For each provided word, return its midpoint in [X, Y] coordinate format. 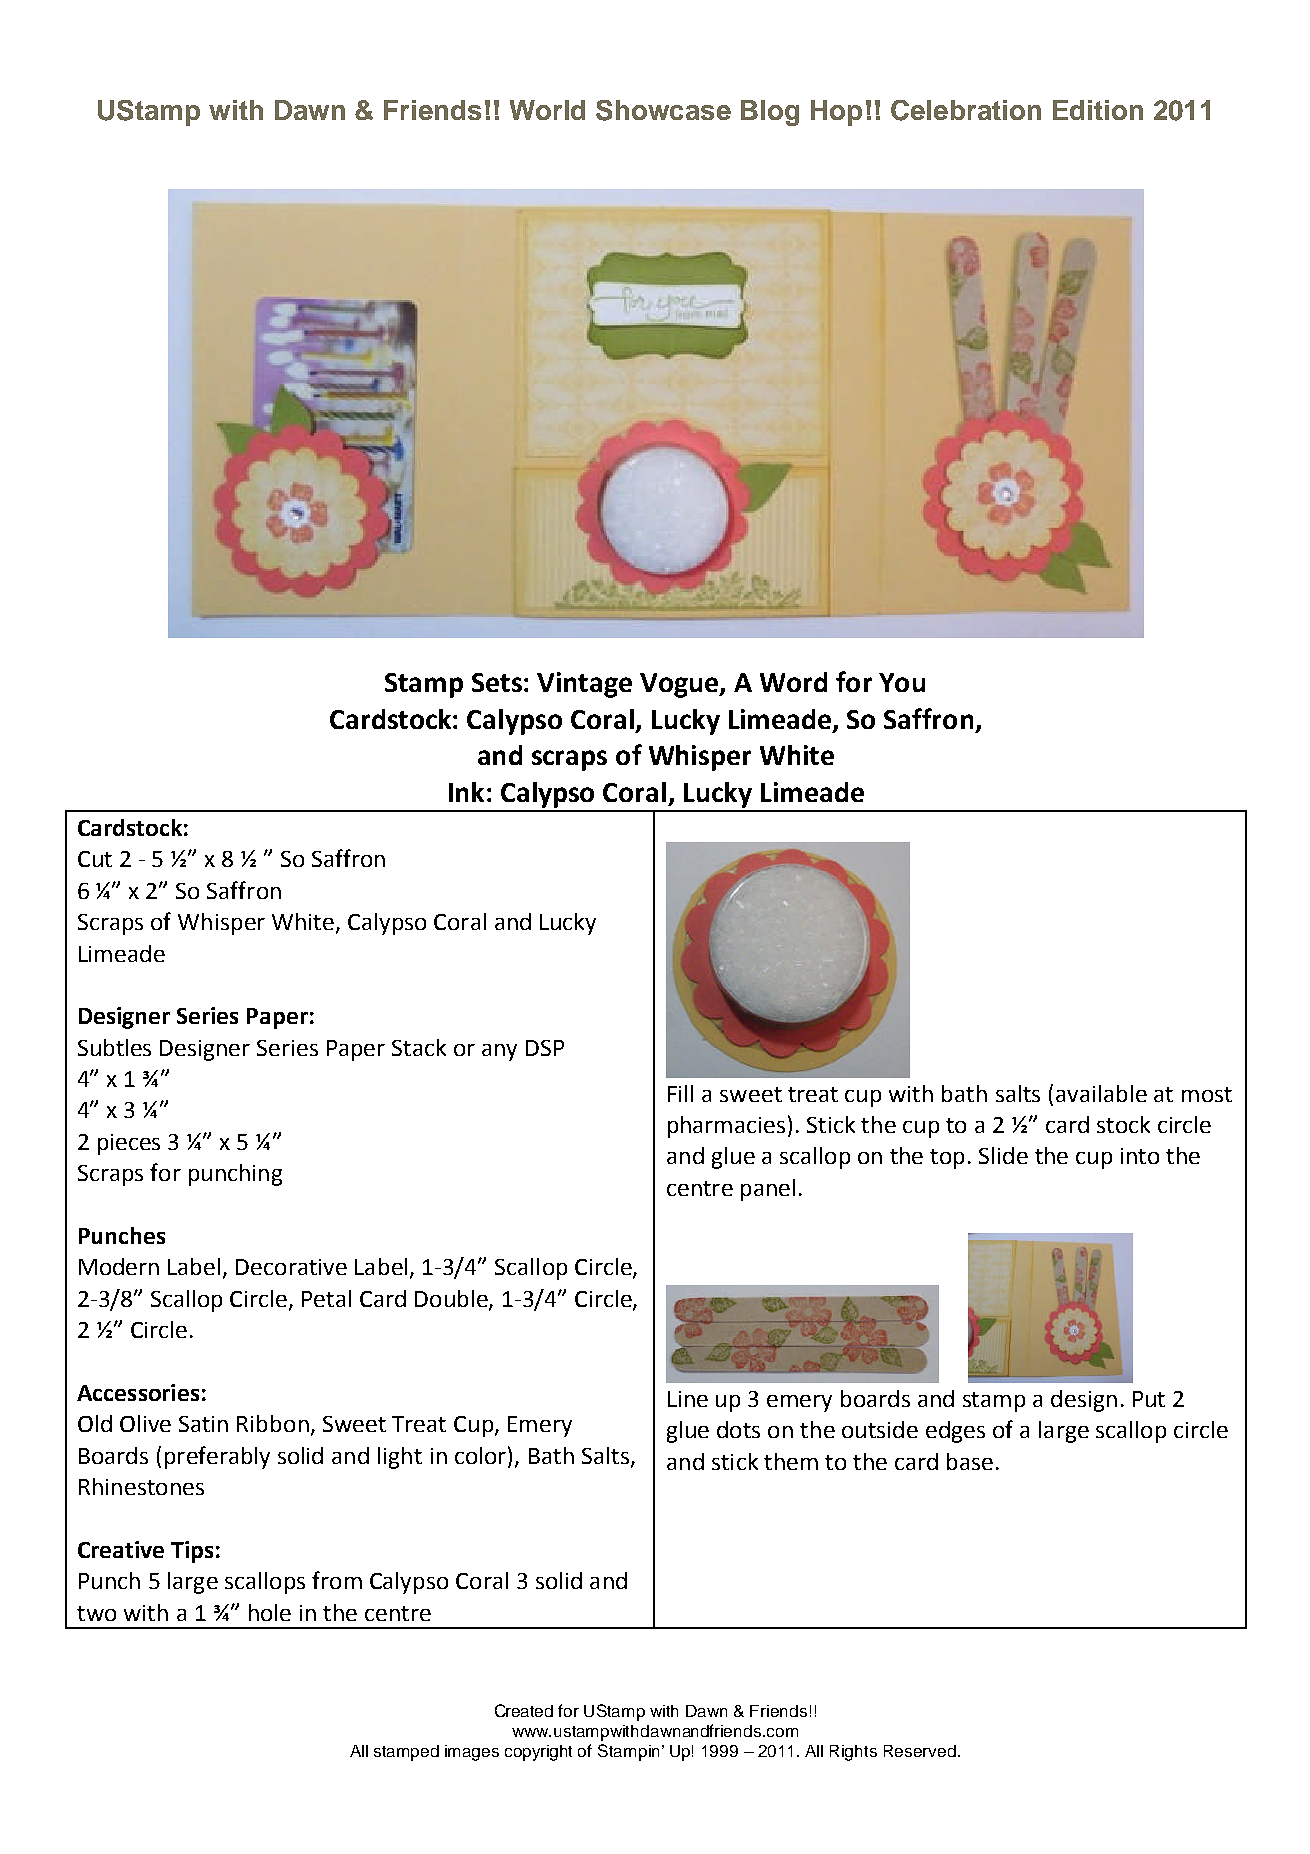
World [547, 110]
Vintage [584, 685]
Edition [1098, 110]
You [902, 682]
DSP [545, 1048]
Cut [95, 859]
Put [1149, 1399]
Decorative [291, 1267]
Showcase [663, 110]
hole [270, 1612]
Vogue [680, 685]
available [1101, 1093]
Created [524, 1710]
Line [688, 1399]
